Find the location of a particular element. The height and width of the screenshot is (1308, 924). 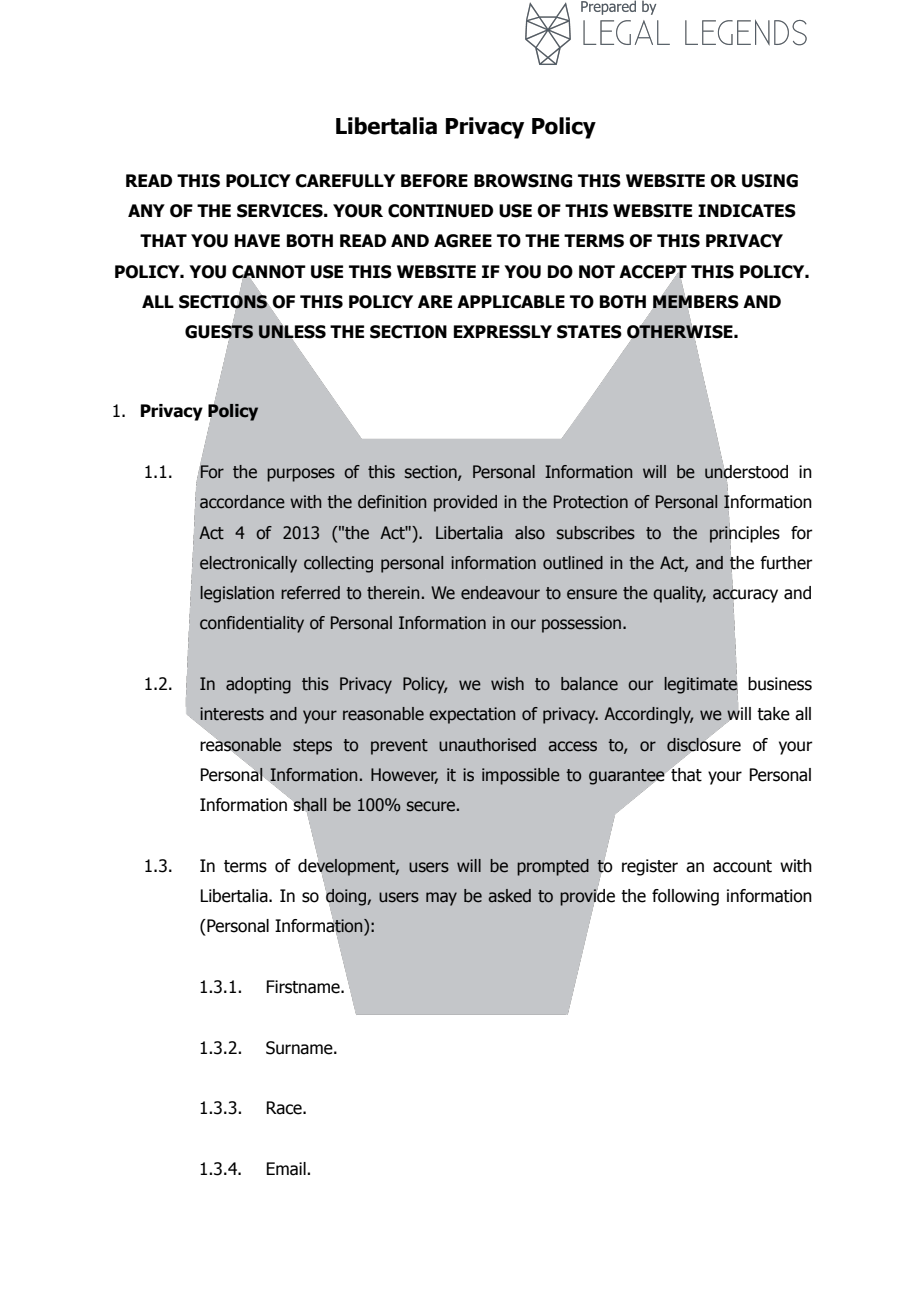

may is located at coordinates (441, 899).
